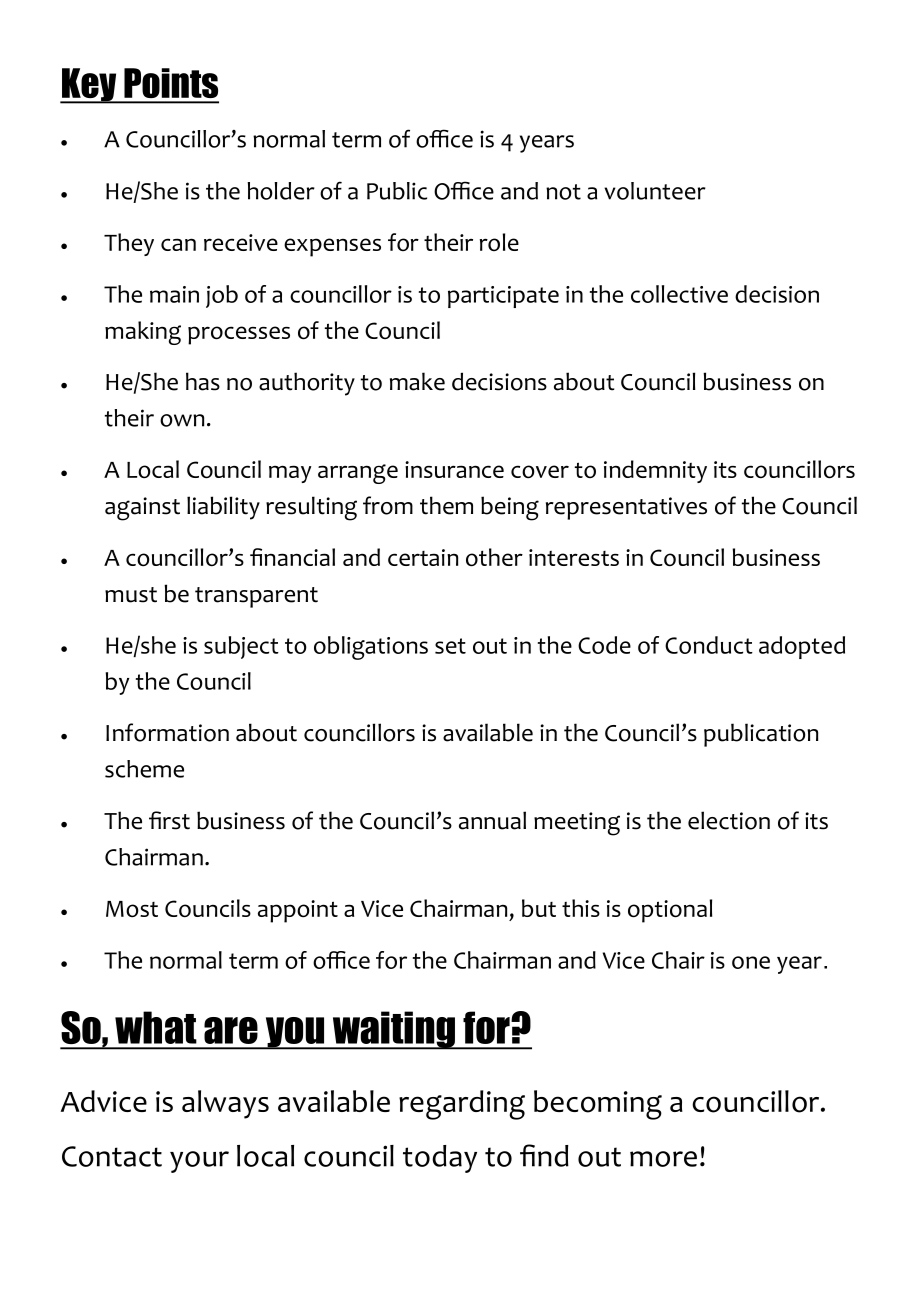 This screenshot has height=1308, width=924. I want to click on not, so click(563, 192).
